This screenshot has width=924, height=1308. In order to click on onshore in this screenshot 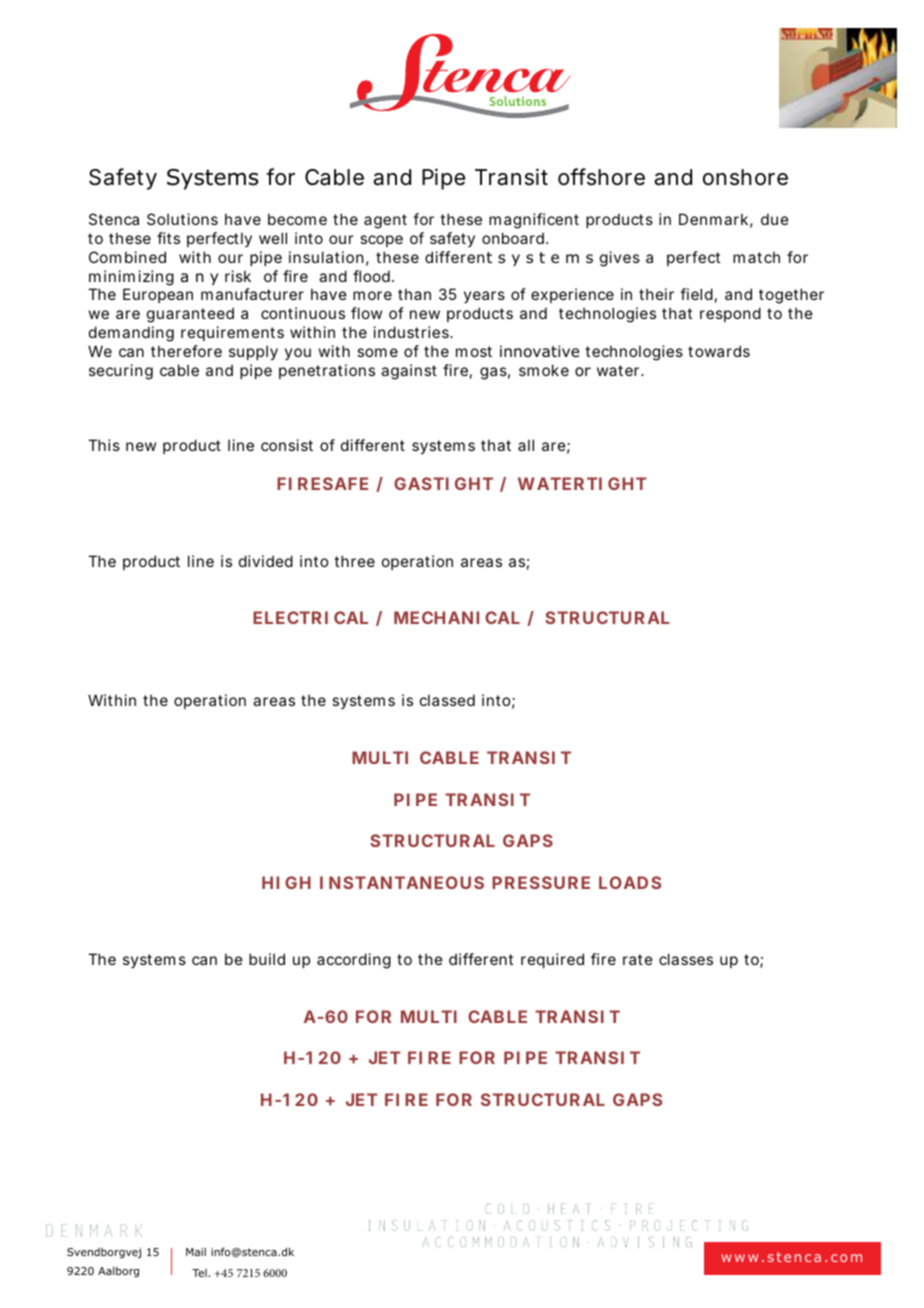, I will do `click(745, 177)`.
